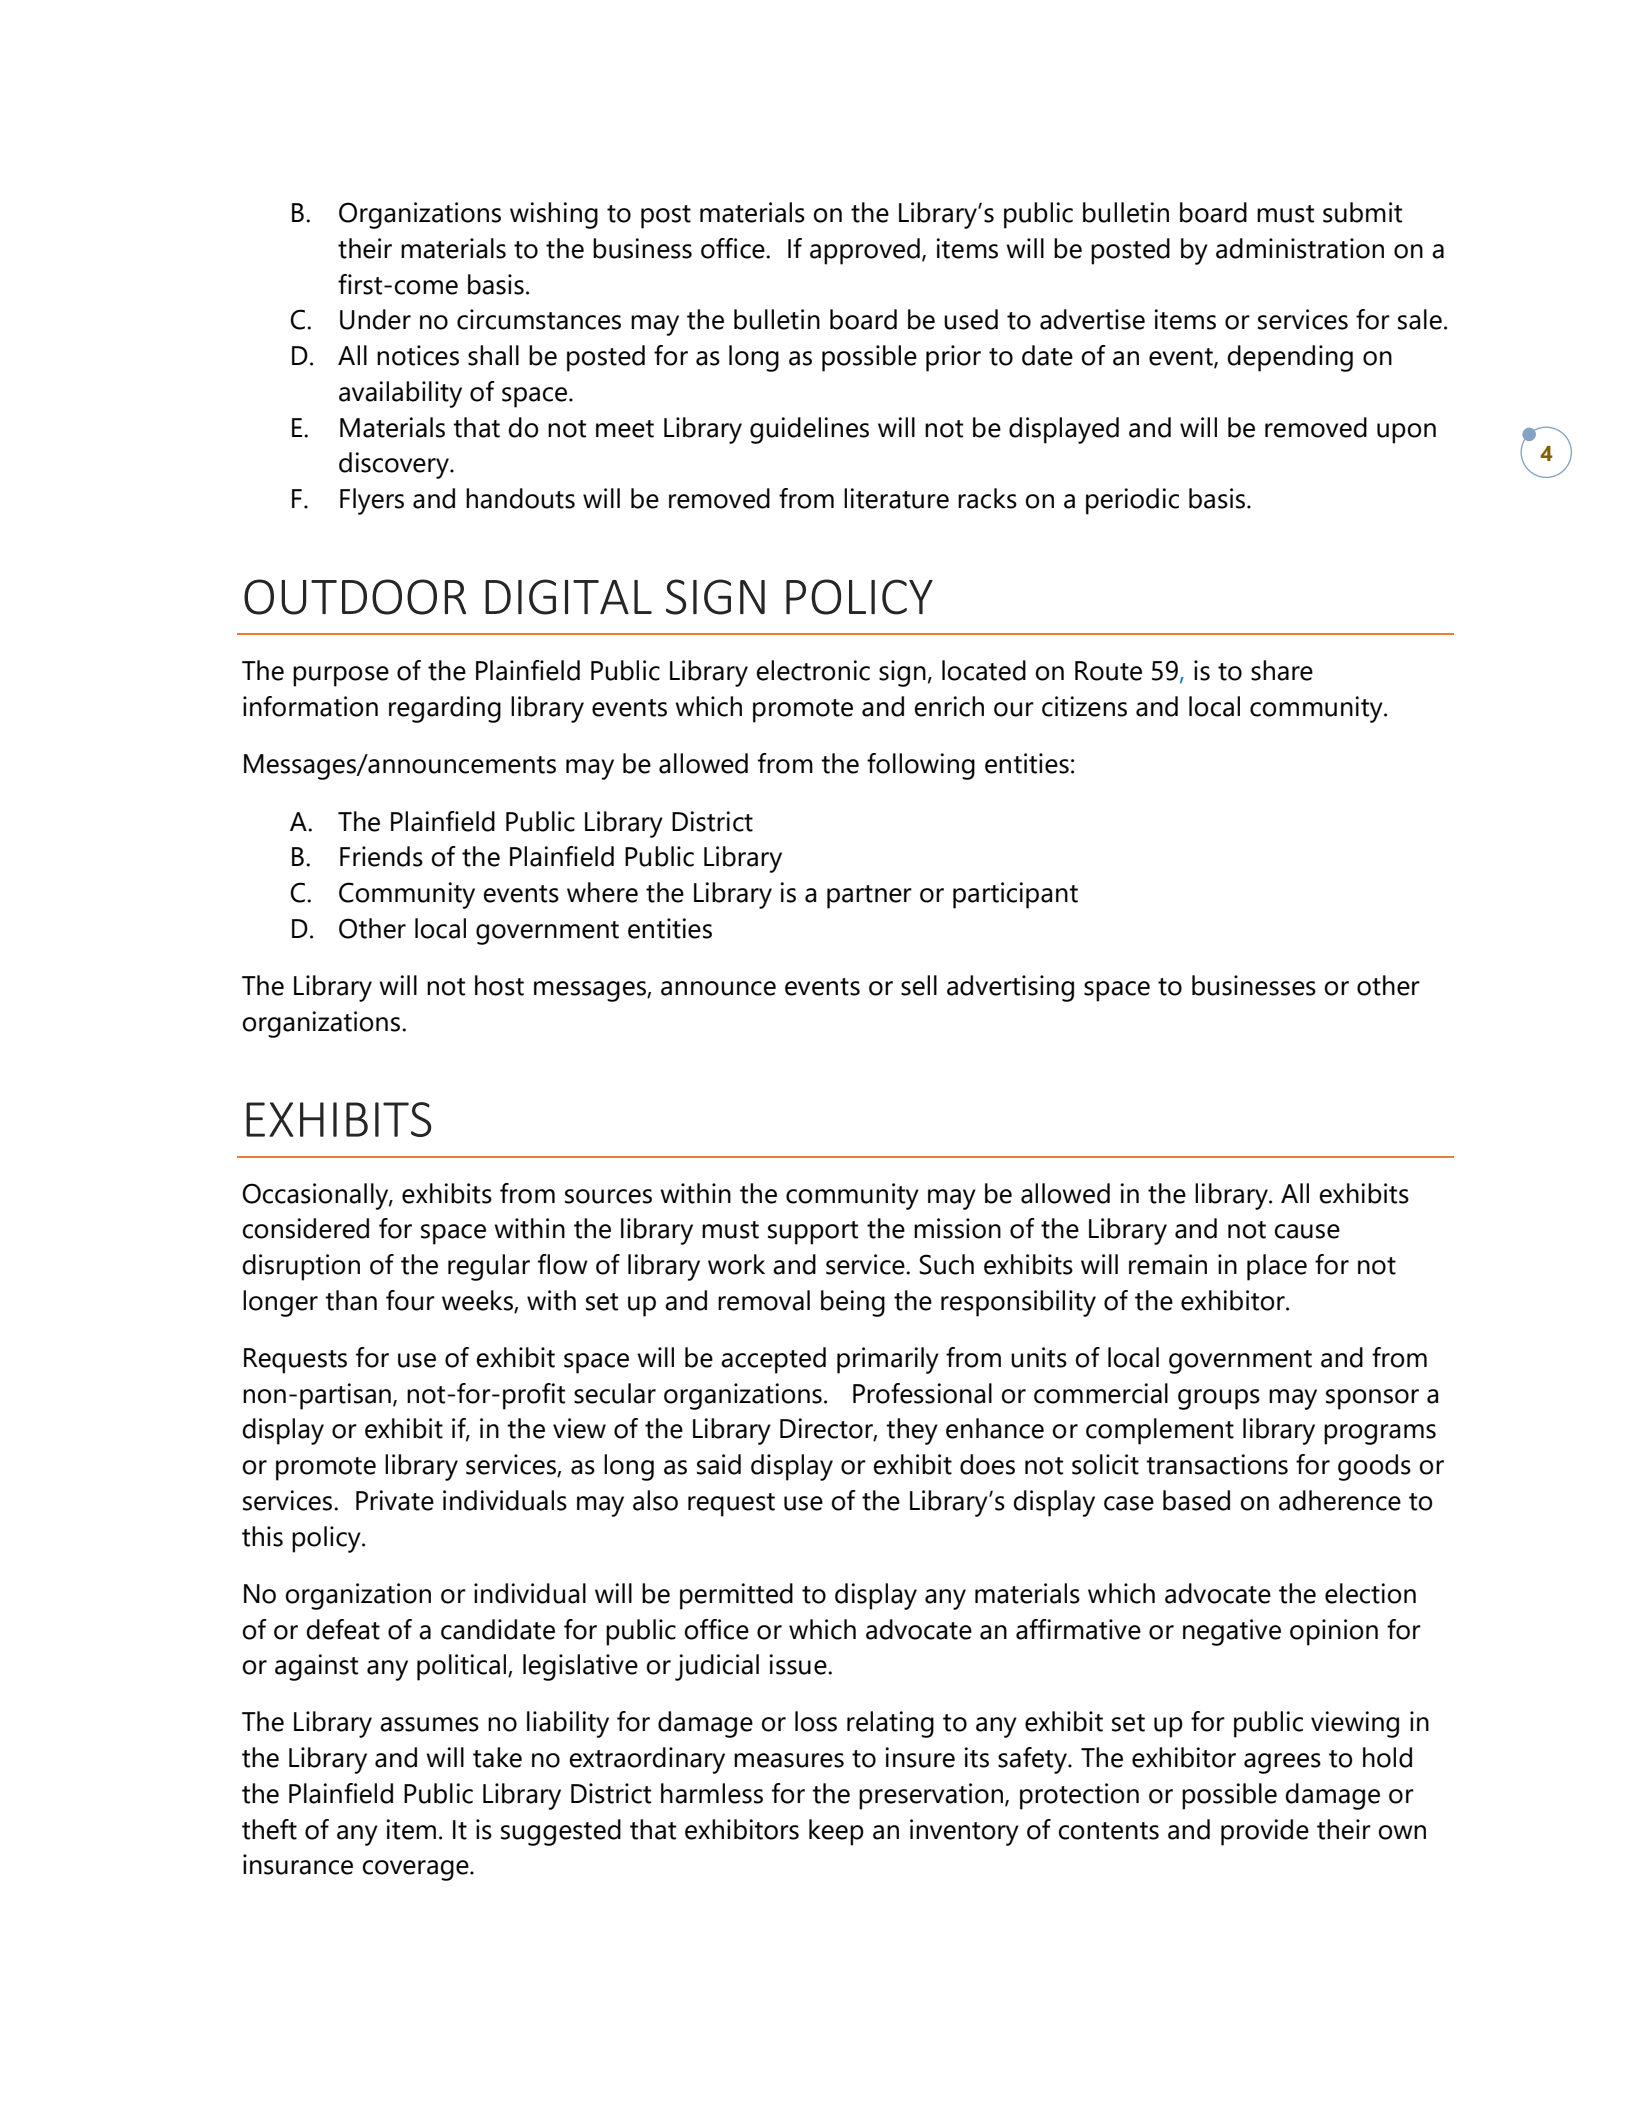  I want to click on Under, so click(375, 319).
